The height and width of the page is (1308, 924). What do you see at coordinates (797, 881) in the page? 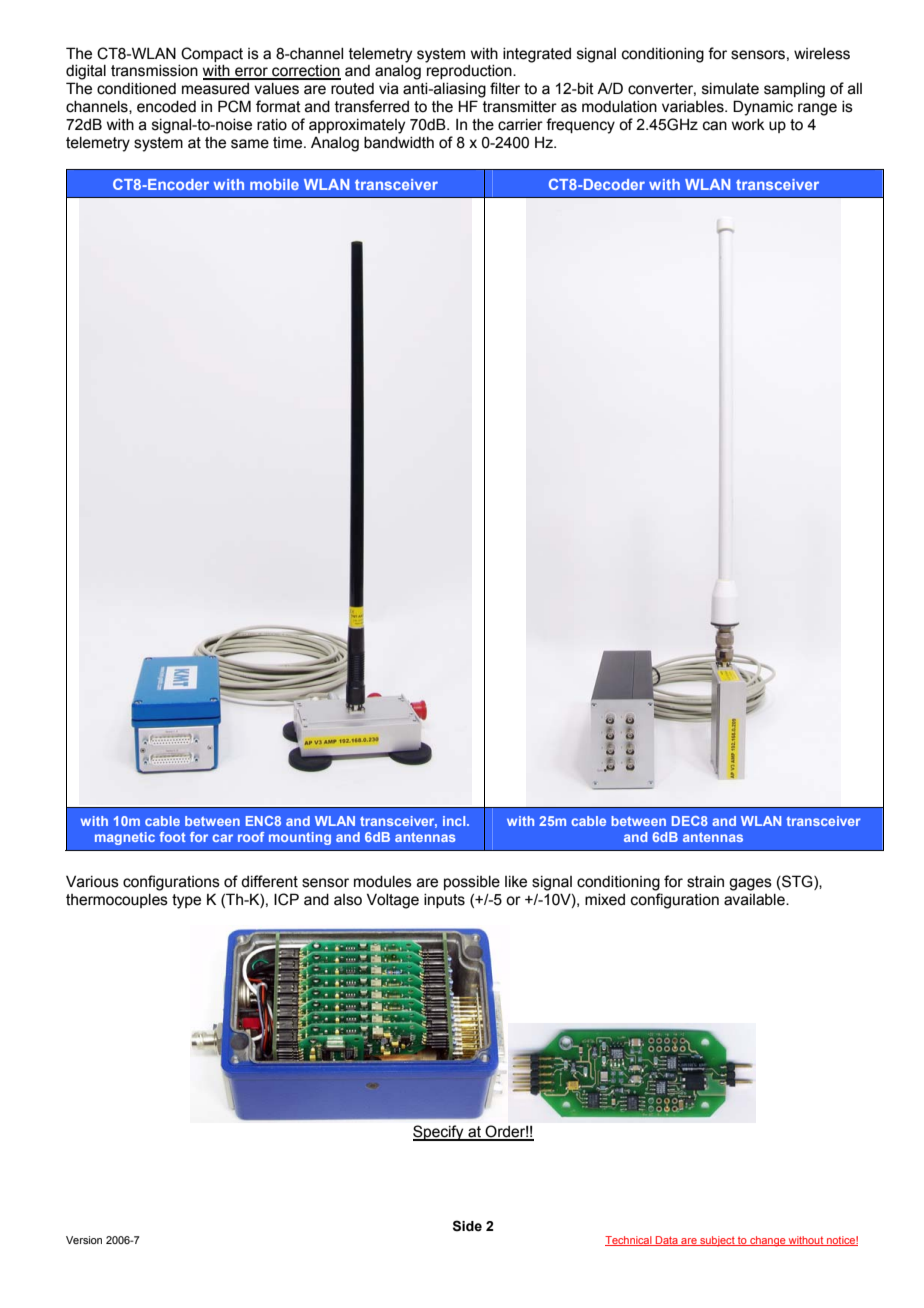
I see `STG` at bounding box center [797, 881].
